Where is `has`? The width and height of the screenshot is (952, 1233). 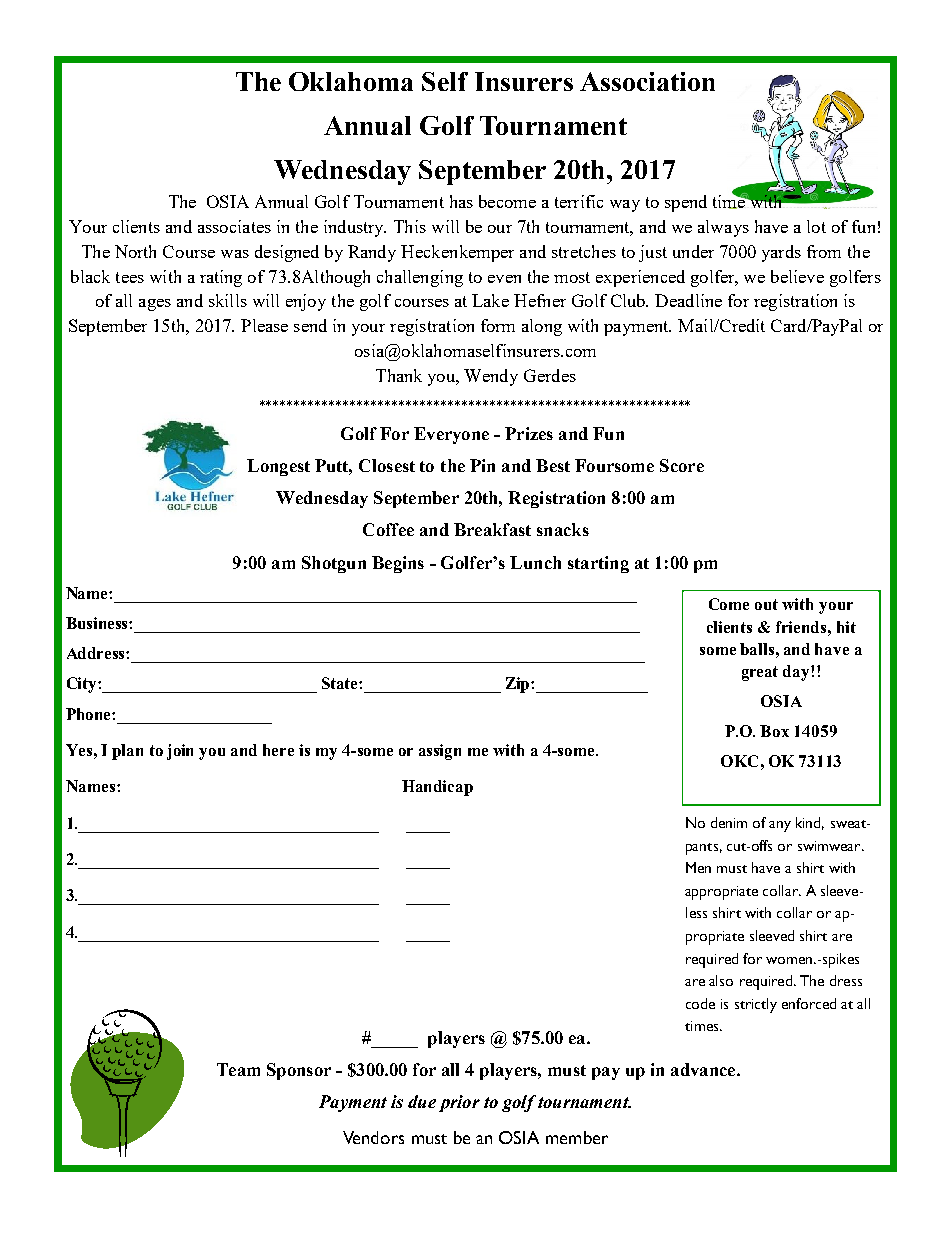 has is located at coordinates (461, 201).
